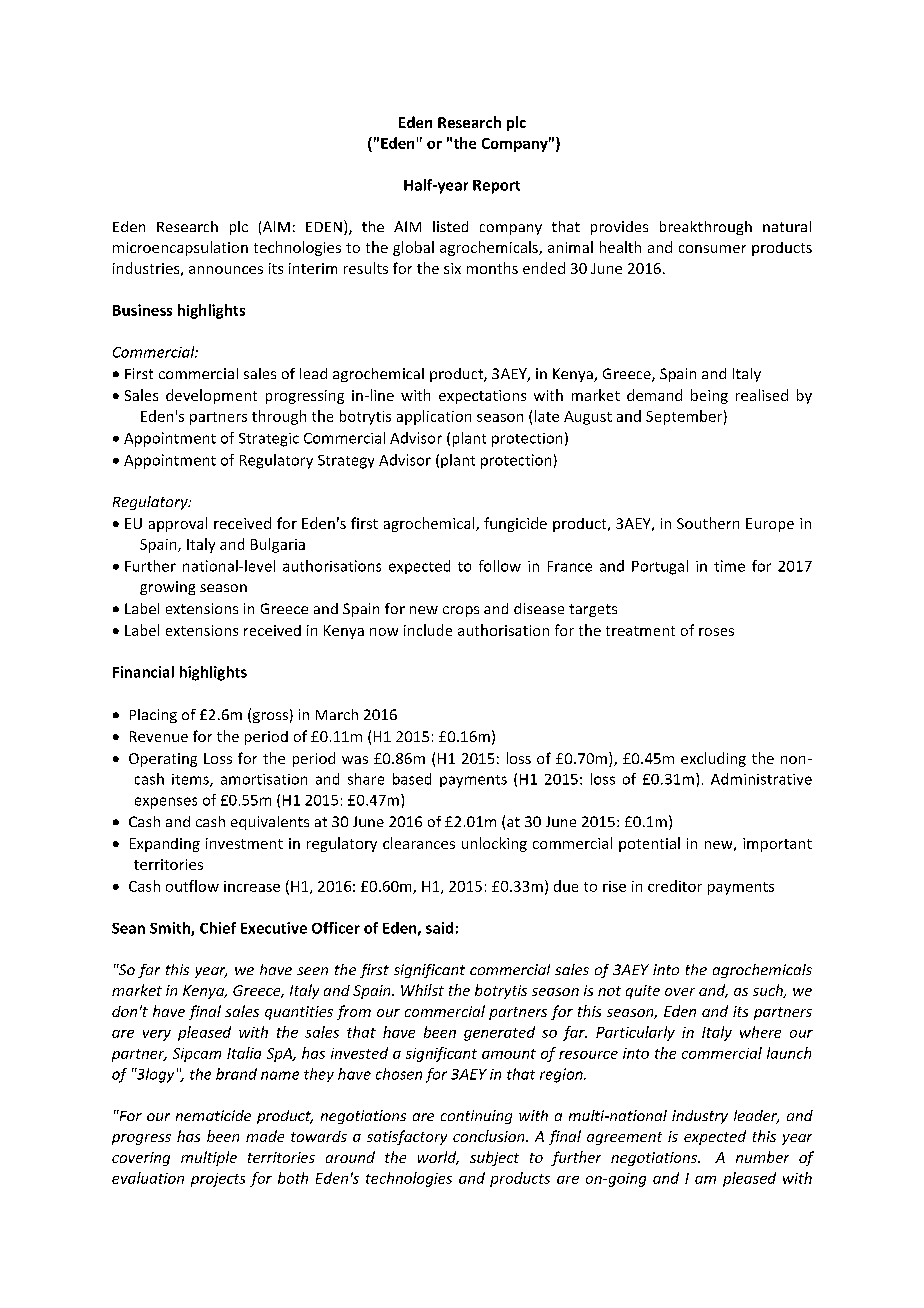 This screenshot has height=1308, width=924. I want to click on announces, so click(226, 270).
